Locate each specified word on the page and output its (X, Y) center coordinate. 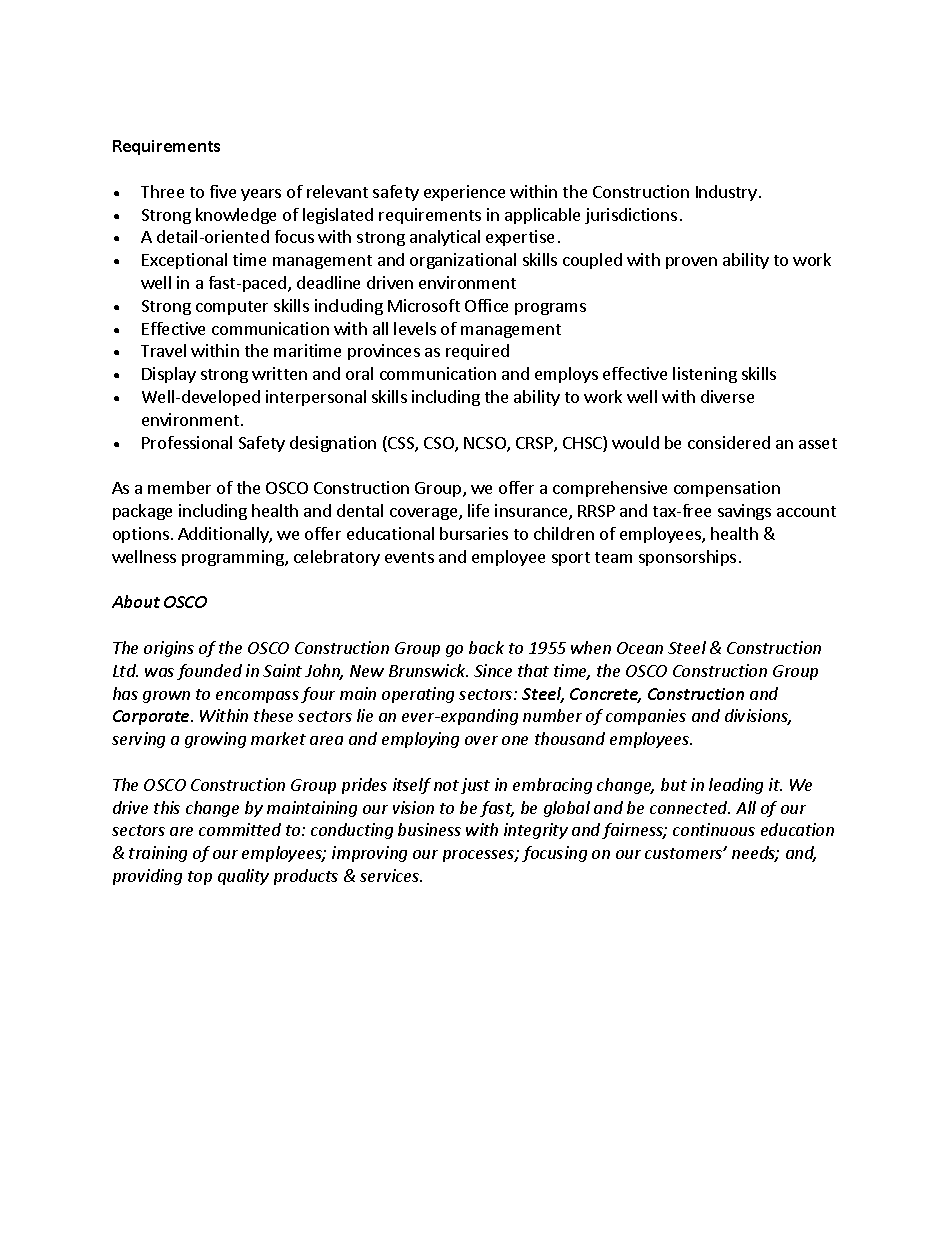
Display (169, 375)
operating (418, 695)
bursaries (474, 533)
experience (464, 193)
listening (705, 375)
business (429, 829)
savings (744, 512)
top (200, 878)
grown (166, 697)
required (477, 352)
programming (234, 558)
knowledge (236, 216)
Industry (726, 193)
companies (646, 717)
